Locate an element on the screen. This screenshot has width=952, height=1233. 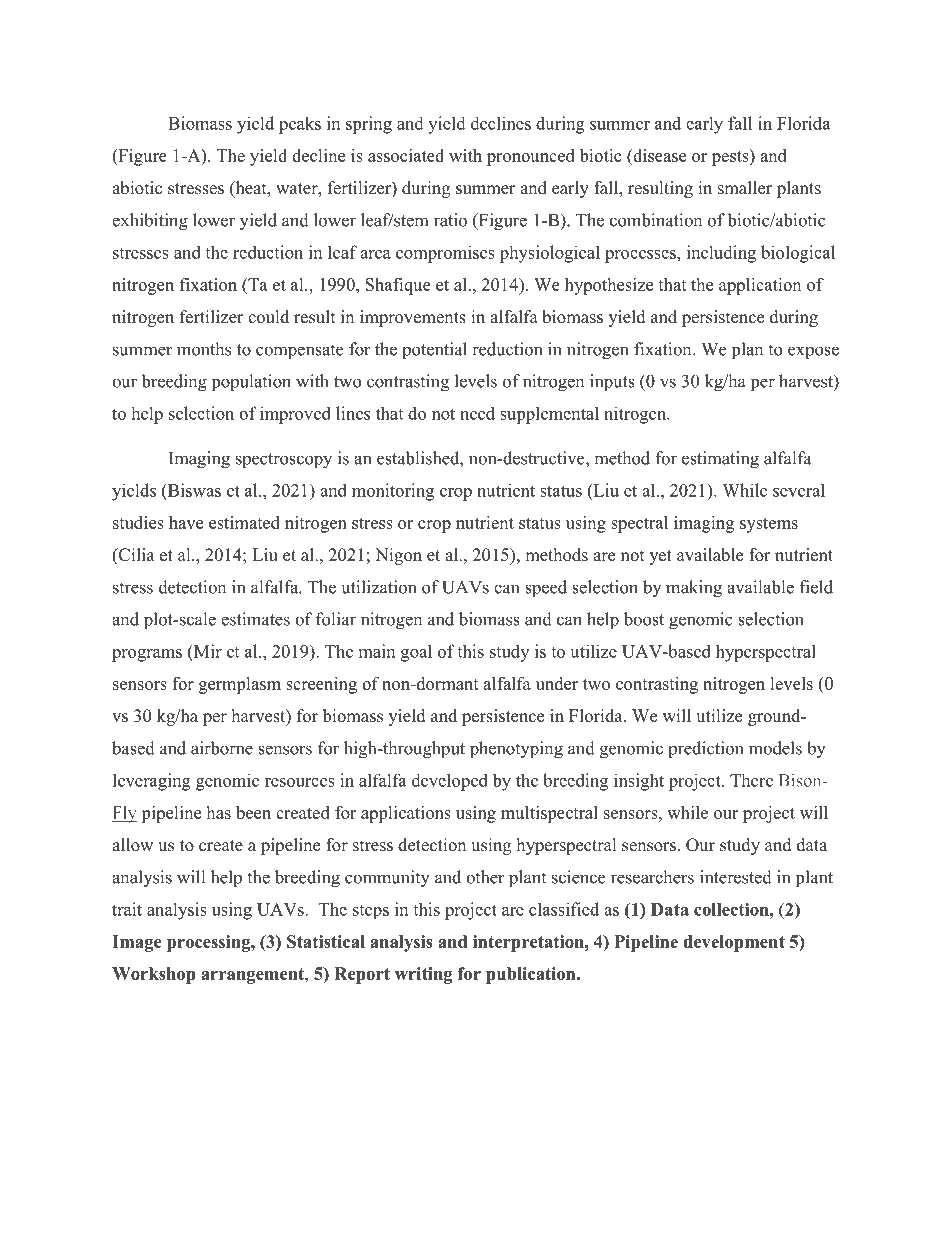
speed is located at coordinates (546, 589).
